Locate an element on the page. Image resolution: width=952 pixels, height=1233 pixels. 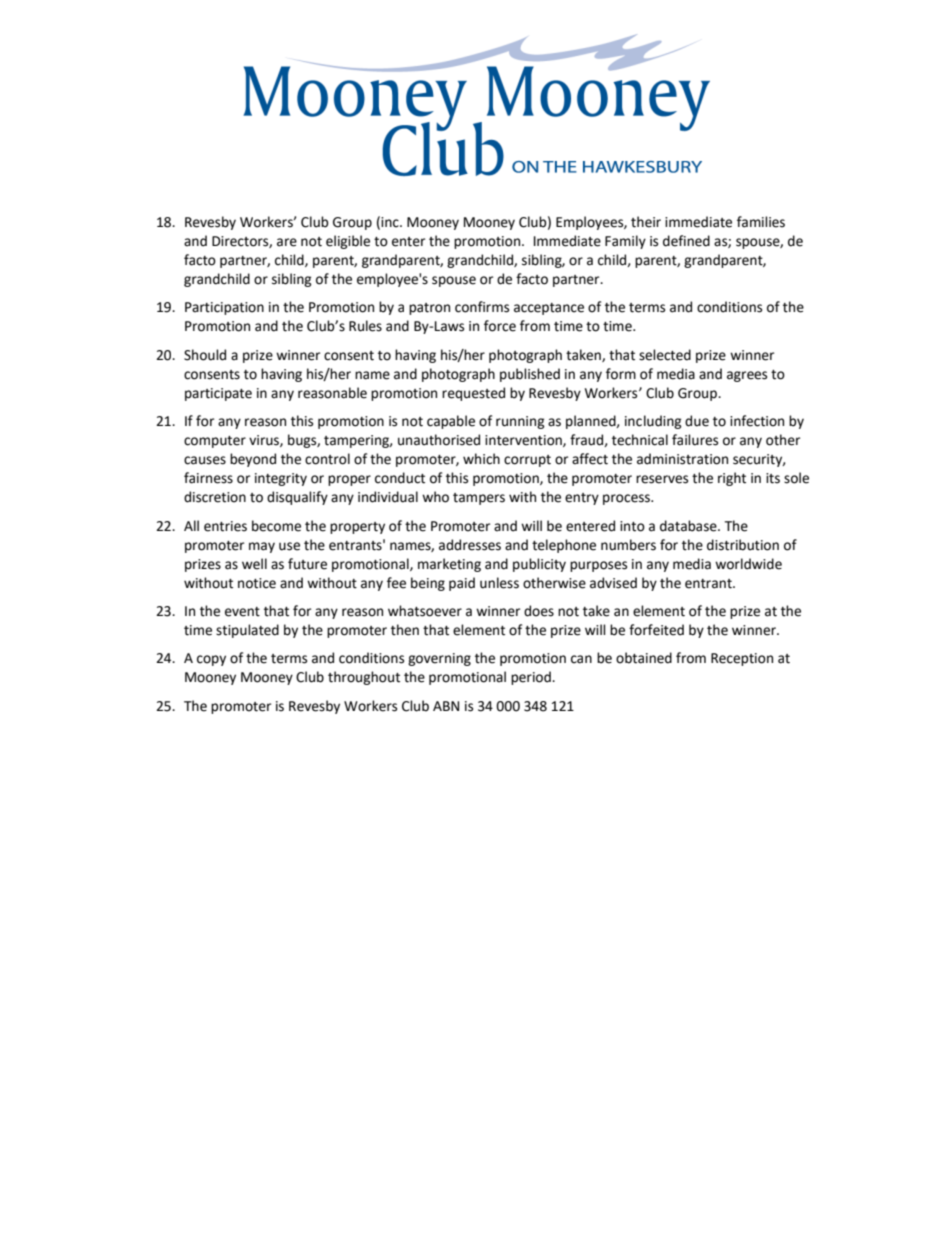
beyond is located at coordinates (253, 460).
